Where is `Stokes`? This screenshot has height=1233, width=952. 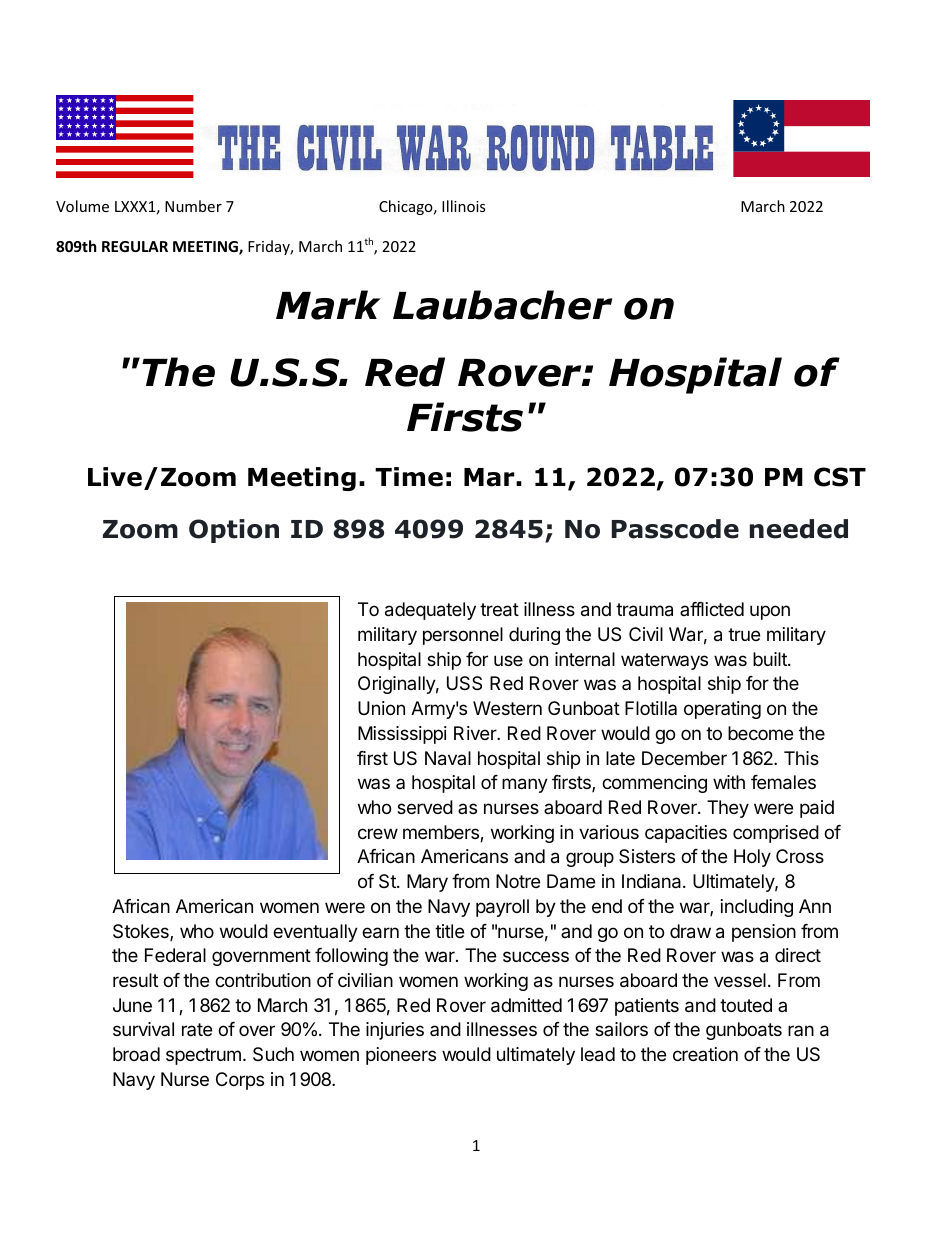 Stokes is located at coordinates (142, 932).
